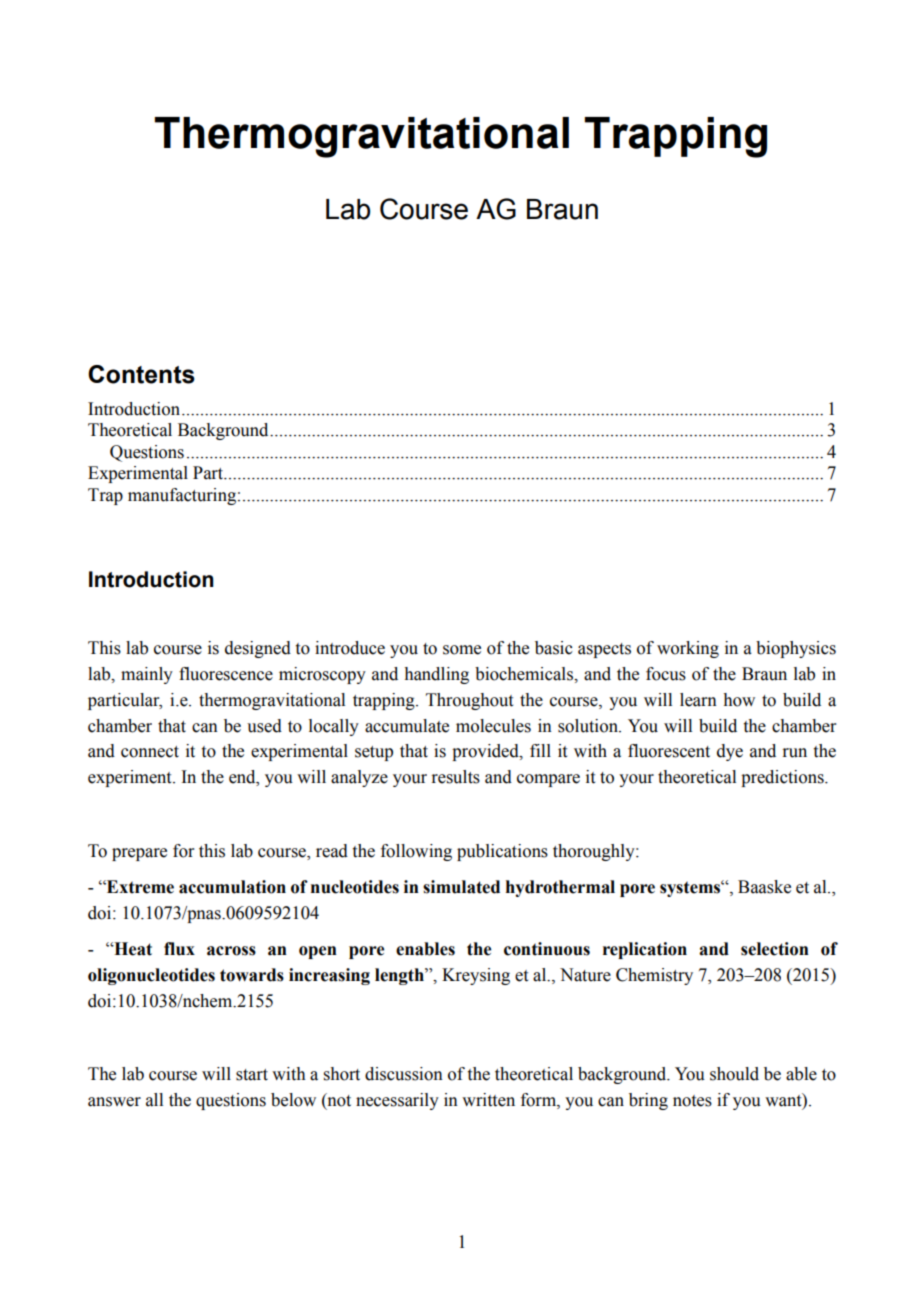 The height and width of the screenshot is (1308, 924). I want to click on working, so click(688, 649).
